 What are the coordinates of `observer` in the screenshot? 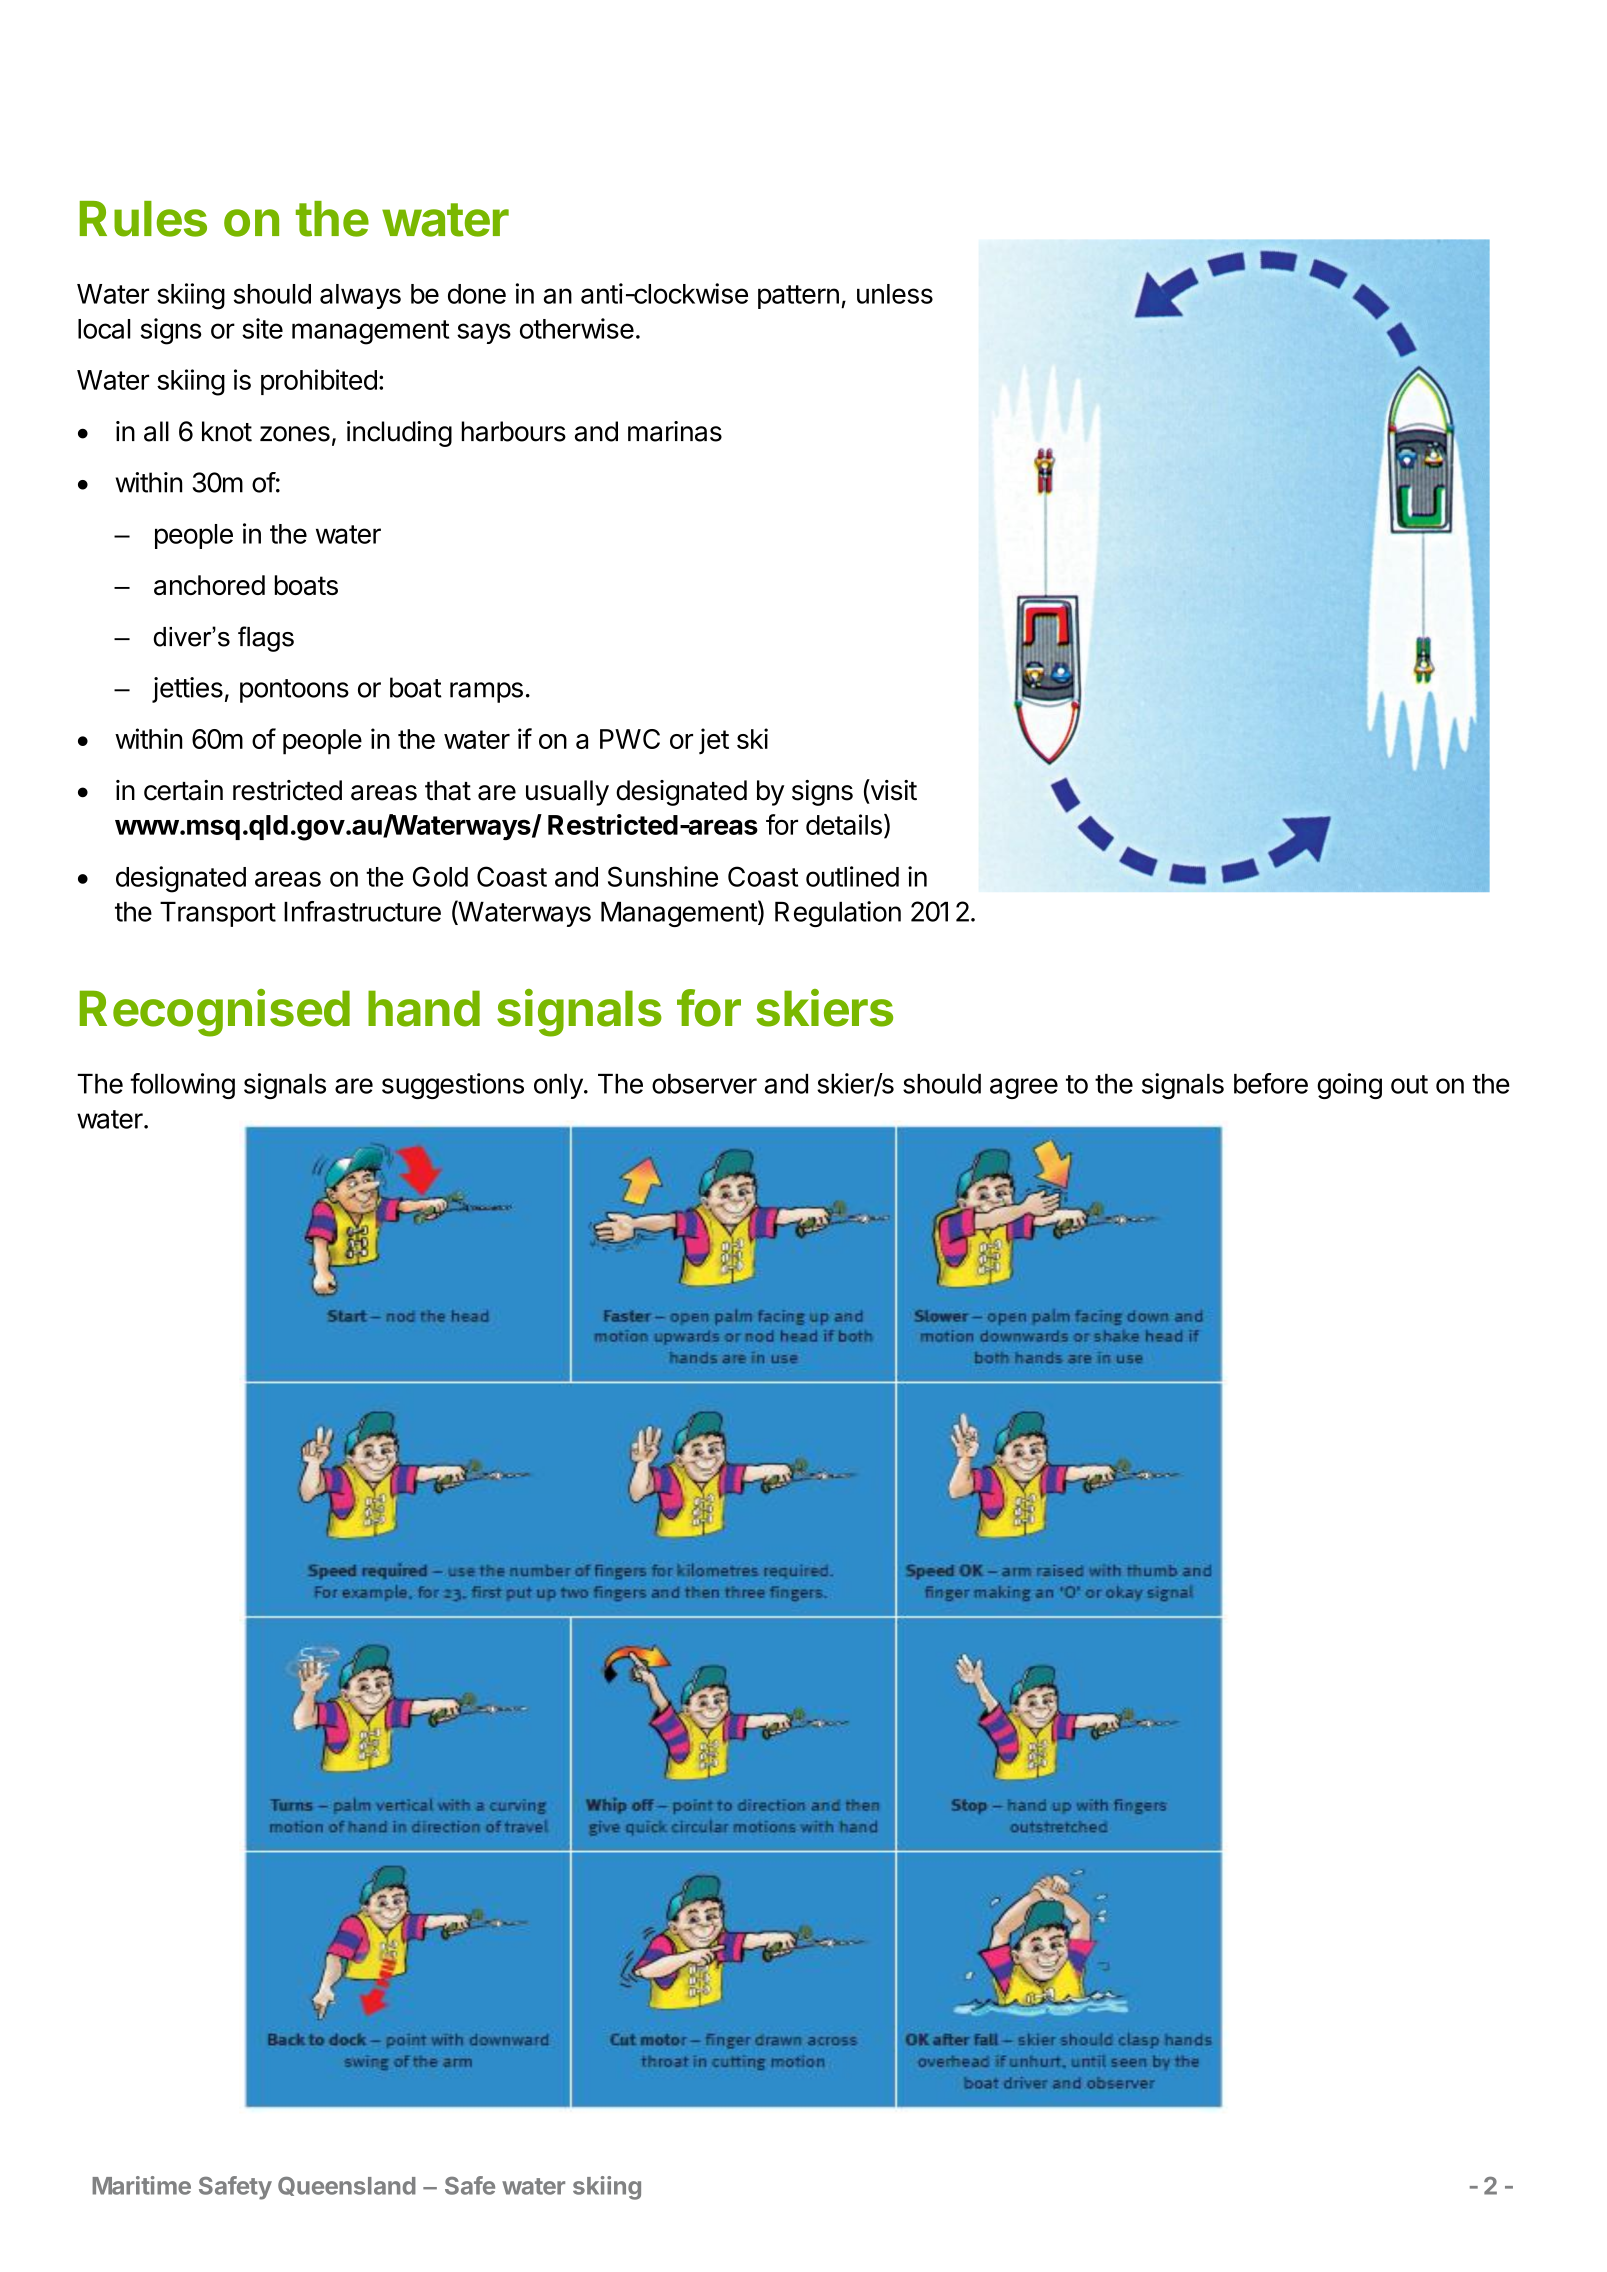 It's located at (704, 1084).
